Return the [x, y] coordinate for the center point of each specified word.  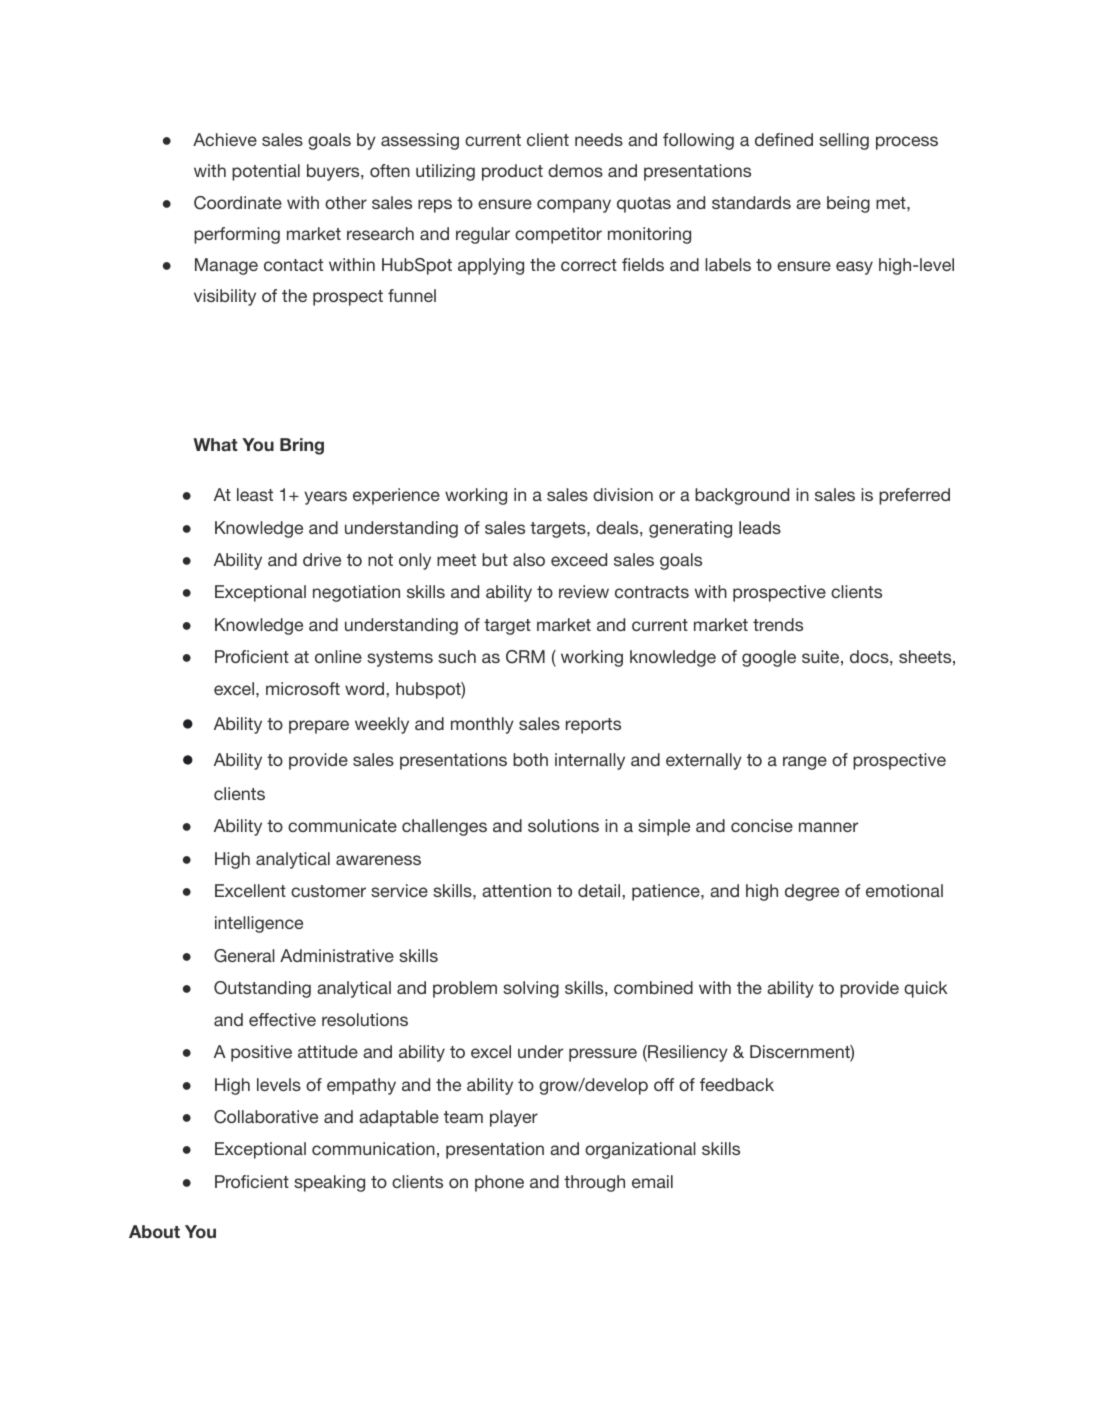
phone [499, 1183]
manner [828, 827]
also [529, 559]
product [512, 172]
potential [266, 172]
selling [844, 141]
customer [328, 891]
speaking [329, 1183]
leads [760, 527]
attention [516, 890]
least [255, 494]
